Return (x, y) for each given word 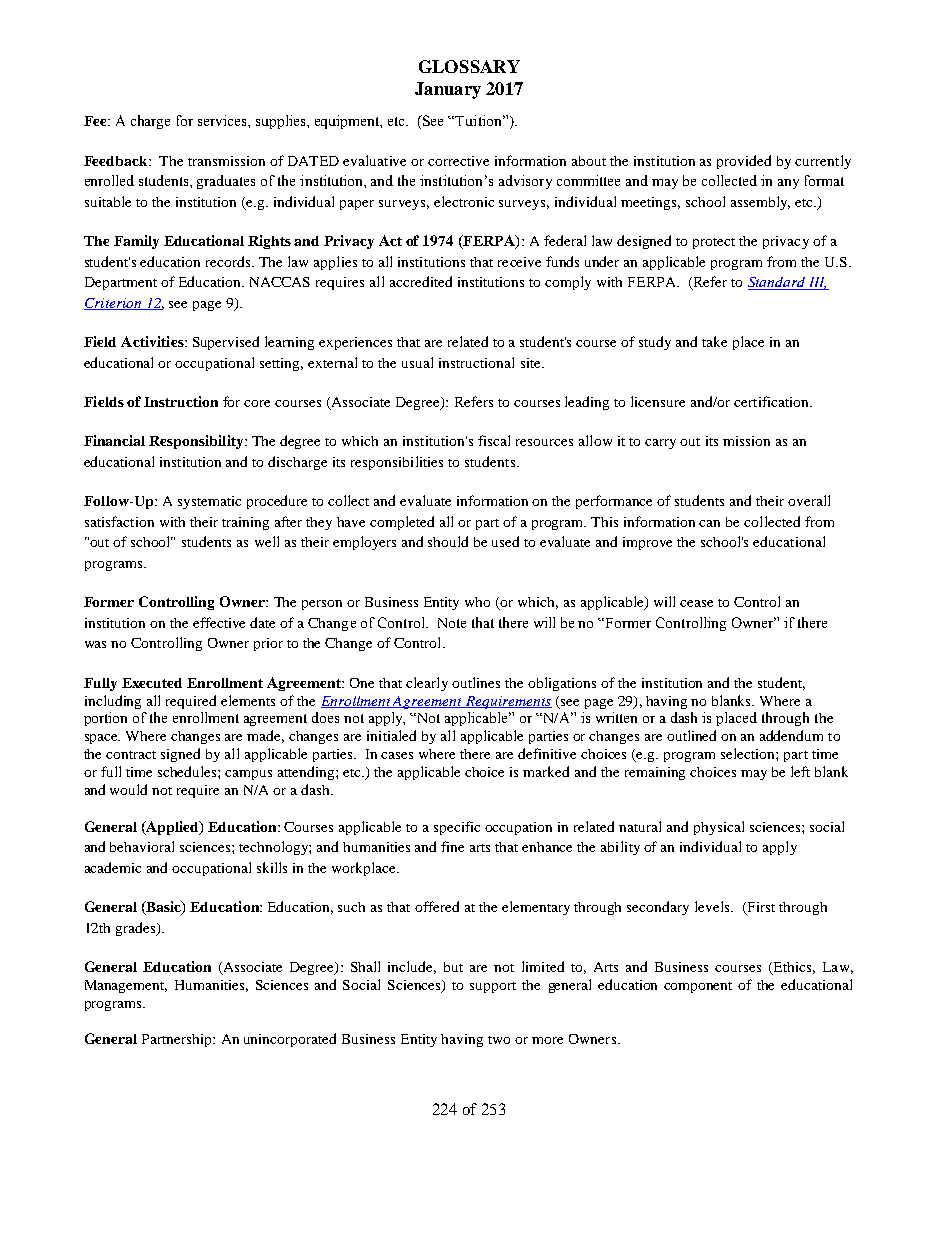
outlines (476, 682)
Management (126, 986)
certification (773, 401)
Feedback (117, 161)
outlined (691, 735)
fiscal (494, 440)
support (493, 987)
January (448, 90)
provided (744, 162)
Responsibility (197, 442)
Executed (152, 683)
